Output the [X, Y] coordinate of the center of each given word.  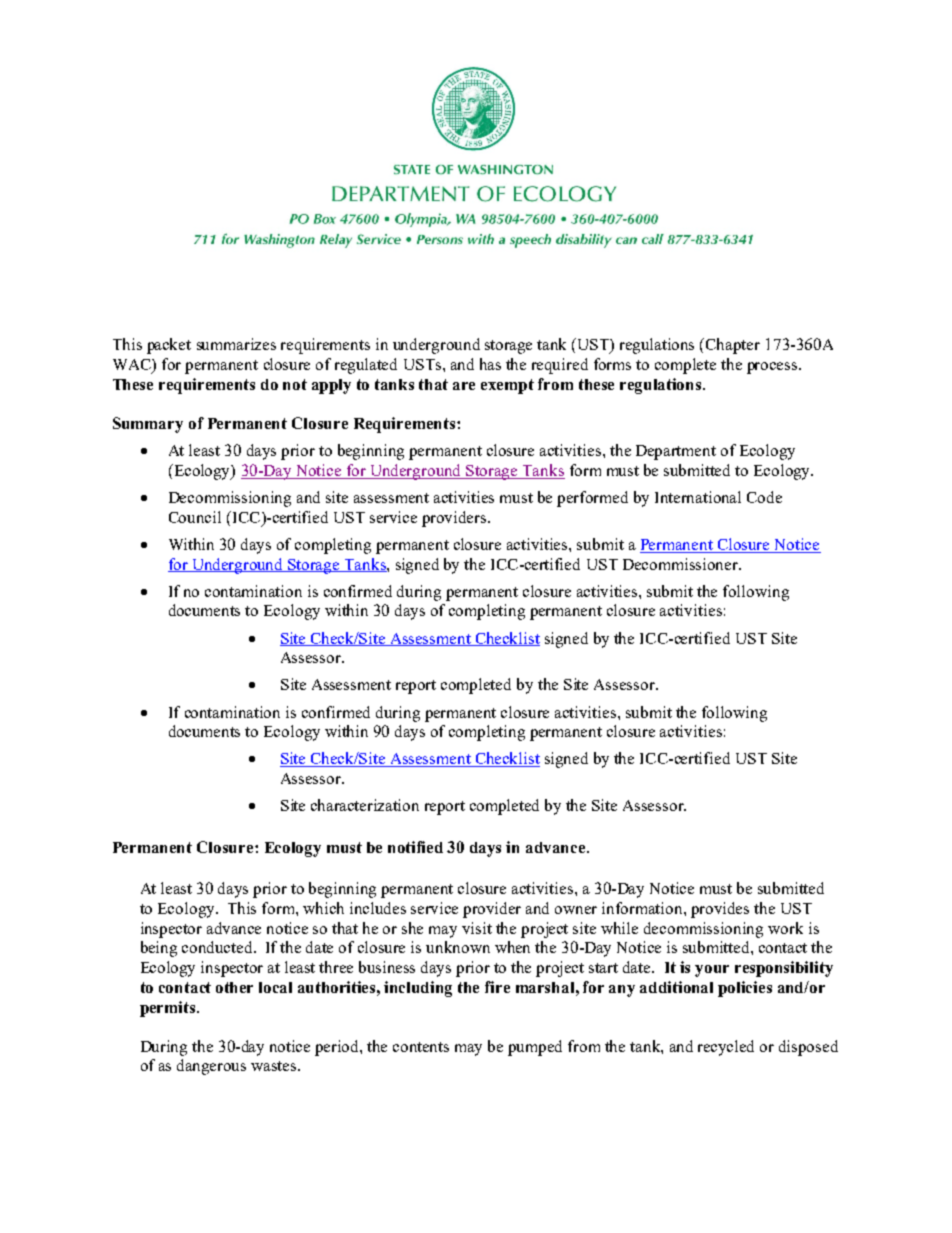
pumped [535, 1048]
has [490, 364]
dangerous [211, 1067]
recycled [726, 1048]
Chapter [733, 346]
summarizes [236, 344]
